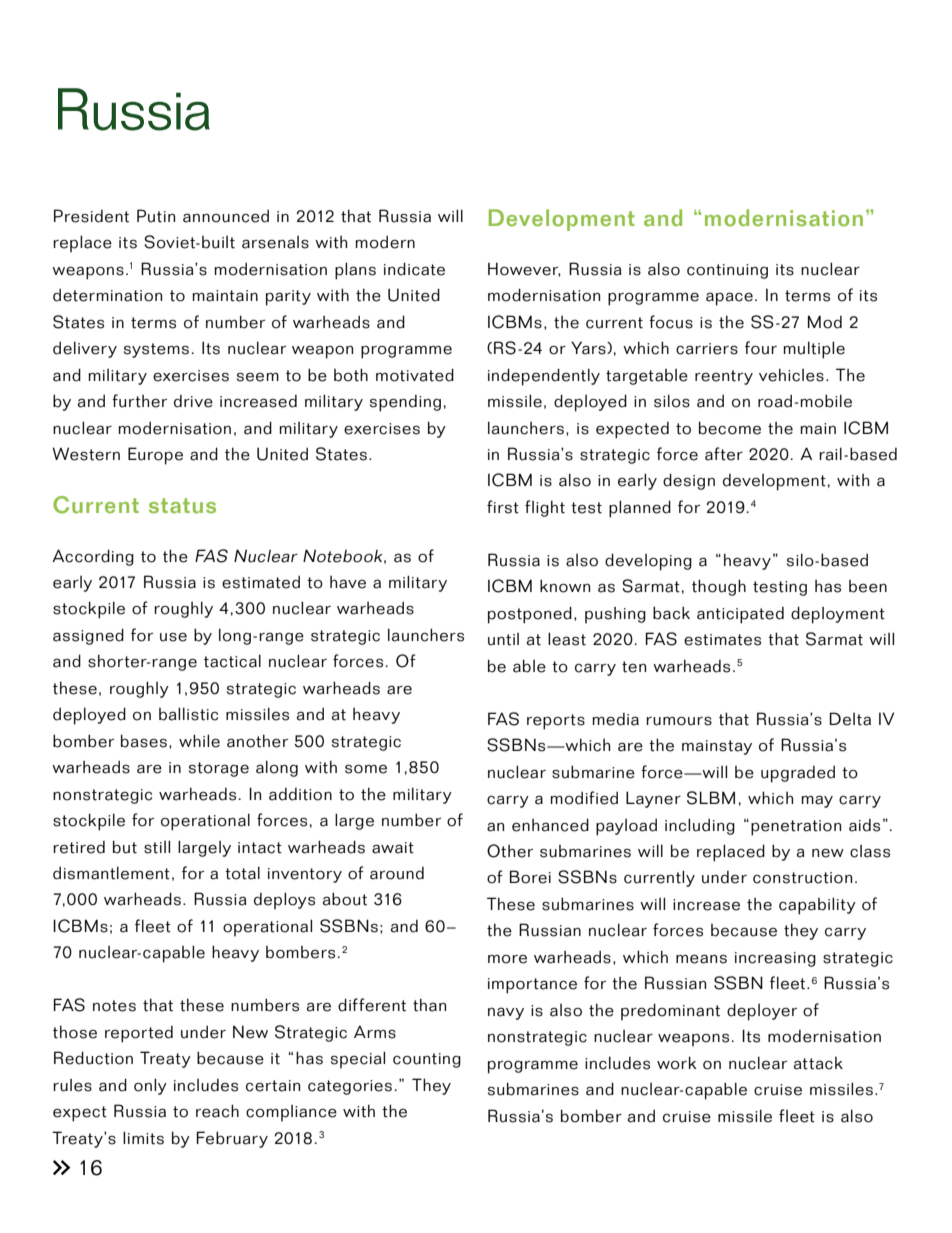  What do you see at coordinates (818, 1063) in the document?
I see `attack` at bounding box center [818, 1063].
